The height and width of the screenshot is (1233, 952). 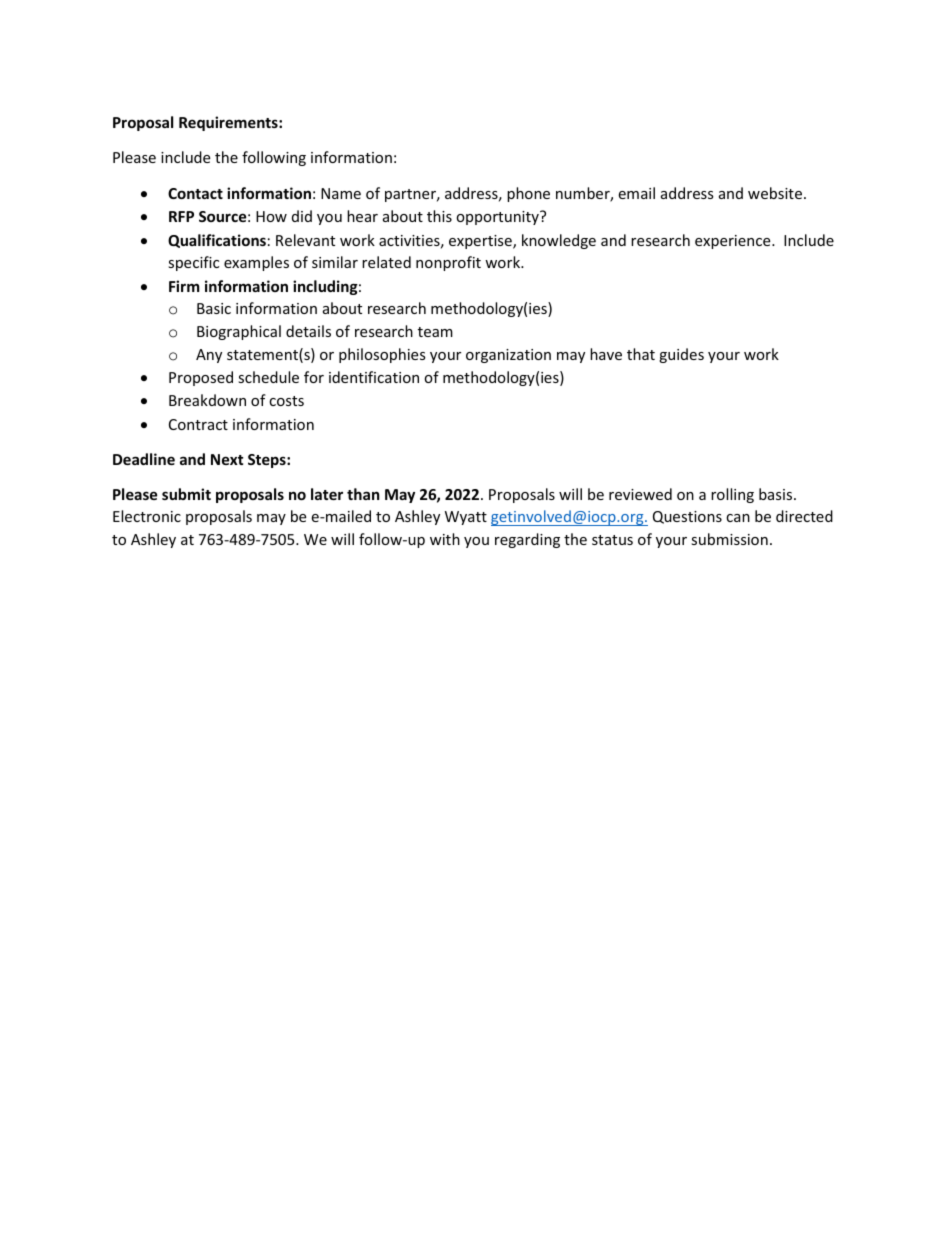 What do you see at coordinates (775, 193) in the screenshot?
I see `website` at bounding box center [775, 193].
